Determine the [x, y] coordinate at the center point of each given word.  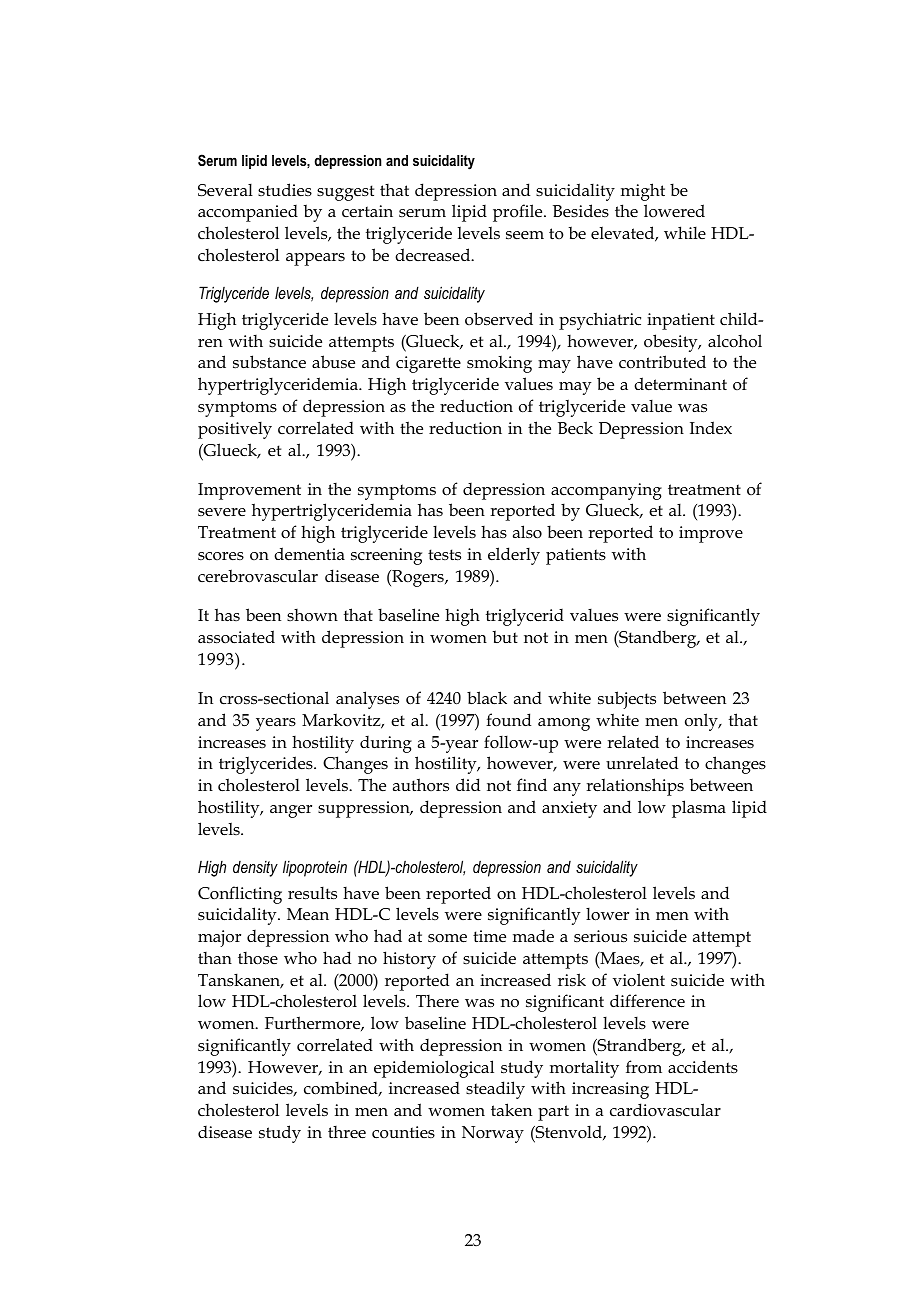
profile [519, 213]
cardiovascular [665, 1109]
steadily [495, 1090]
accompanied [248, 213]
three [347, 1131]
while [685, 232]
